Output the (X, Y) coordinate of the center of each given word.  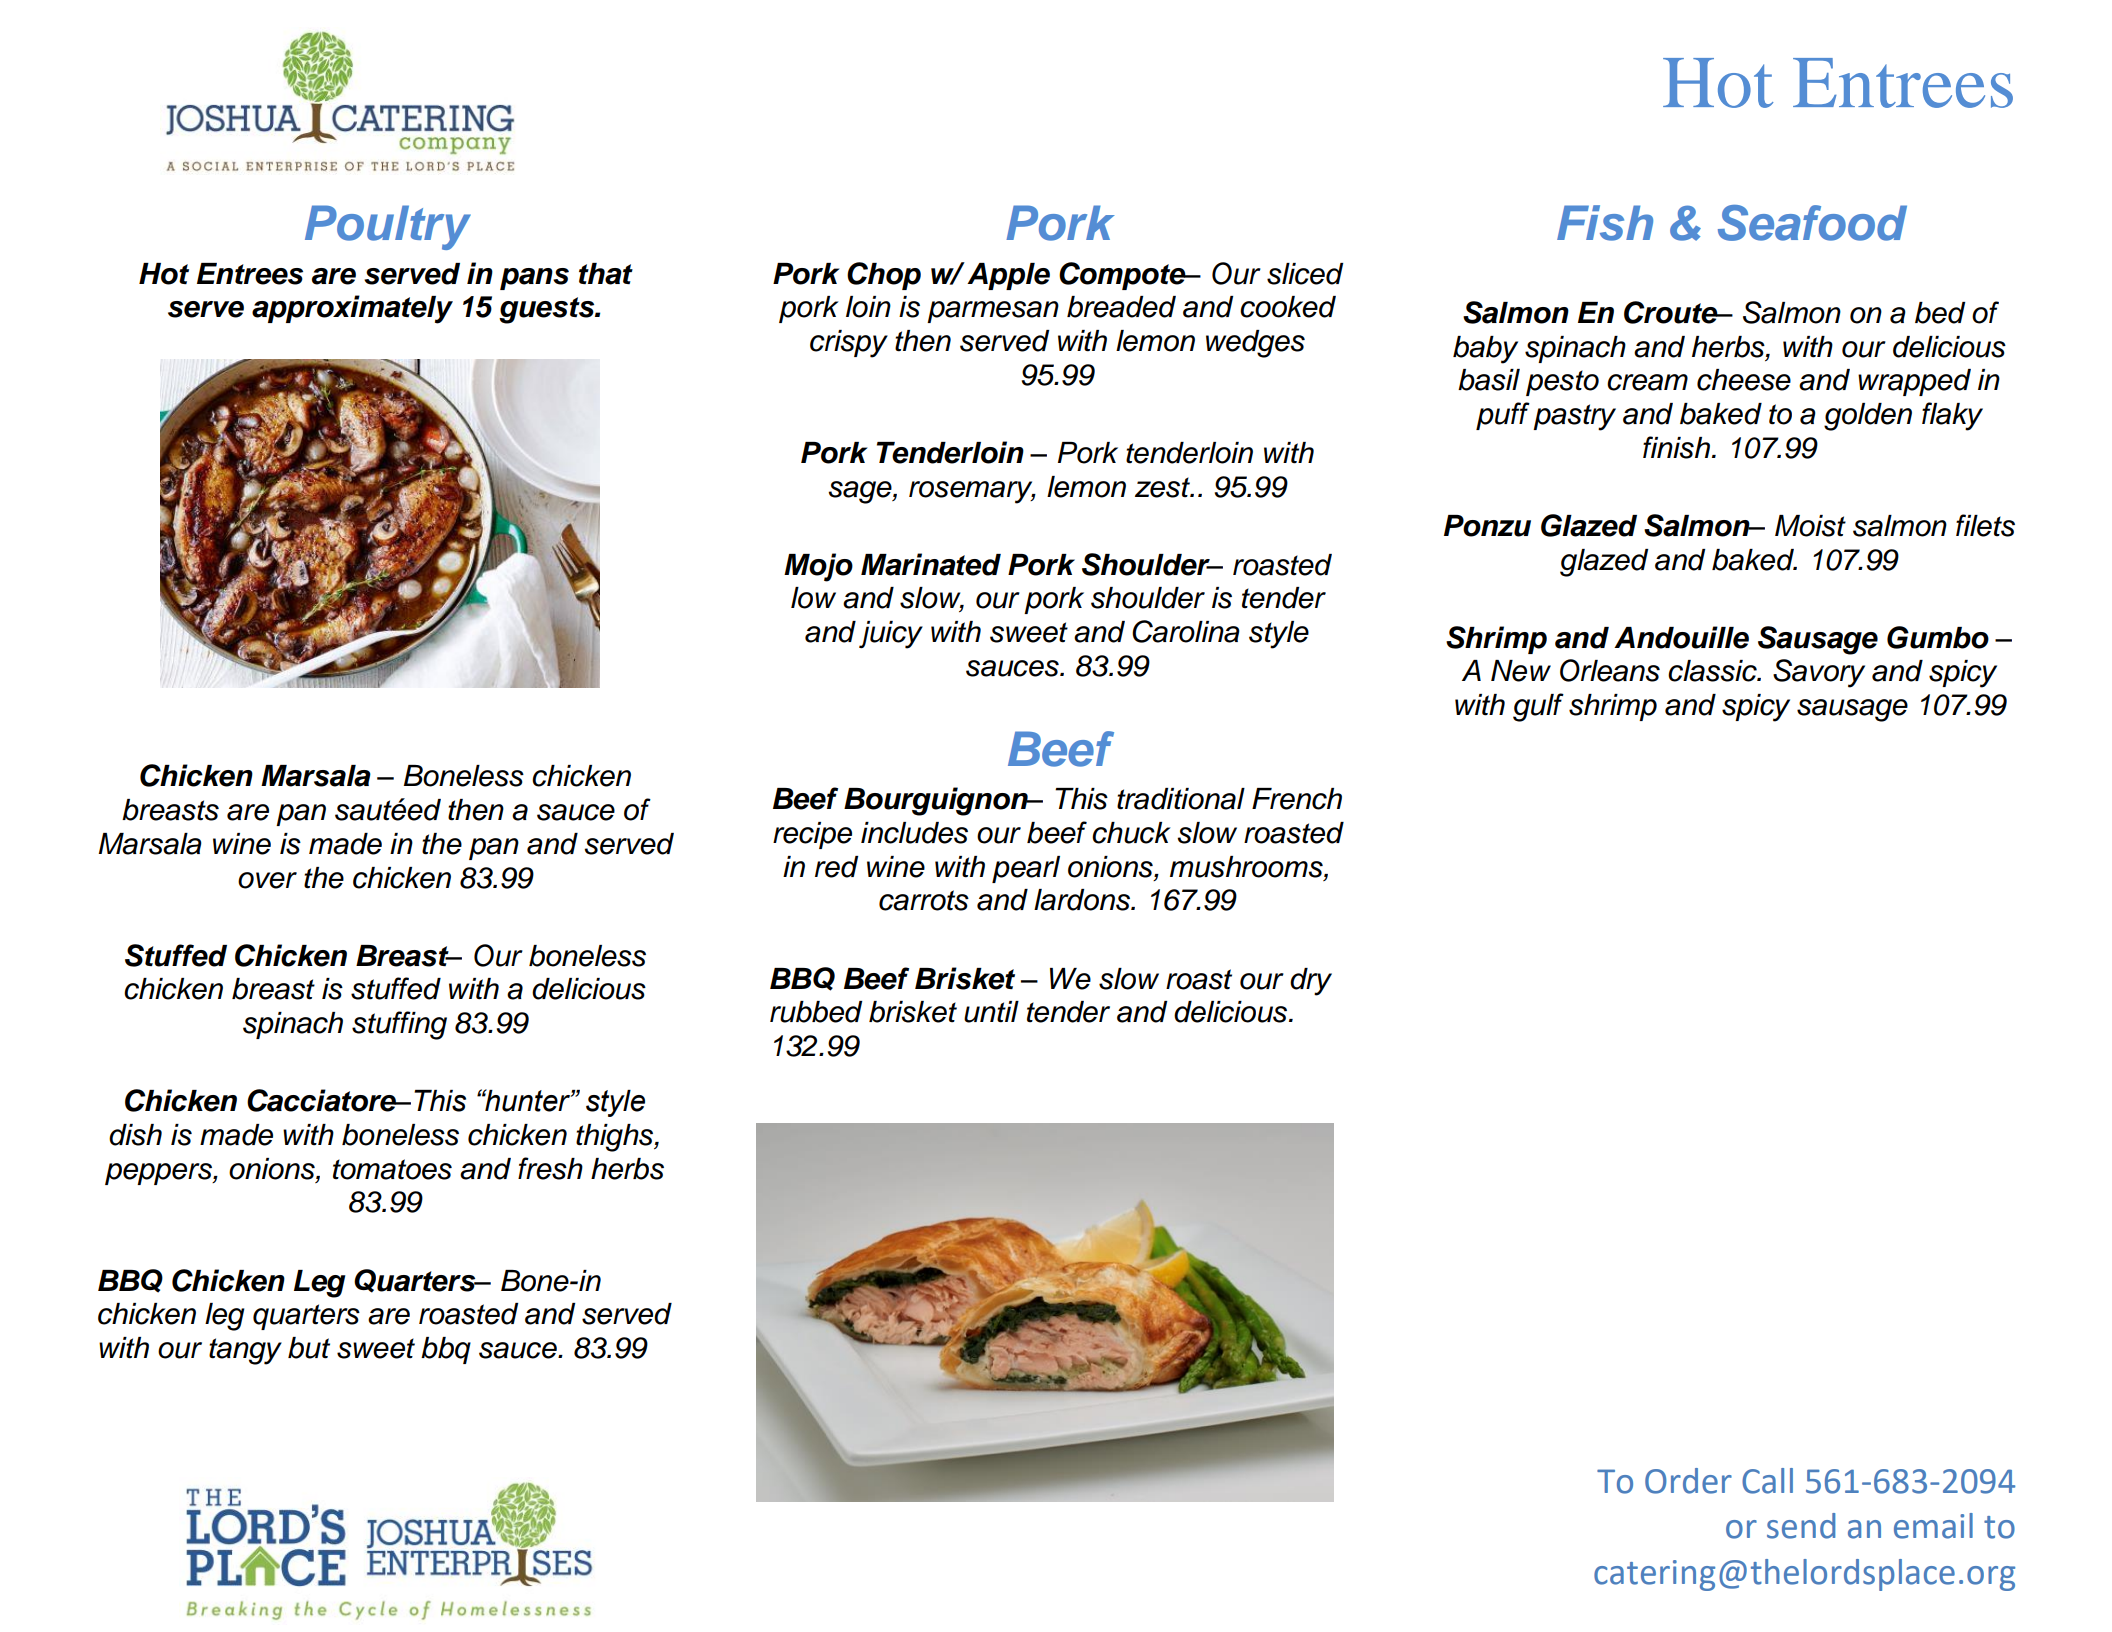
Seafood (1812, 223)
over (267, 880)
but (309, 1348)
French (1297, 799)
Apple (1008, 276)
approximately (352, 309)
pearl (1026, 869)
